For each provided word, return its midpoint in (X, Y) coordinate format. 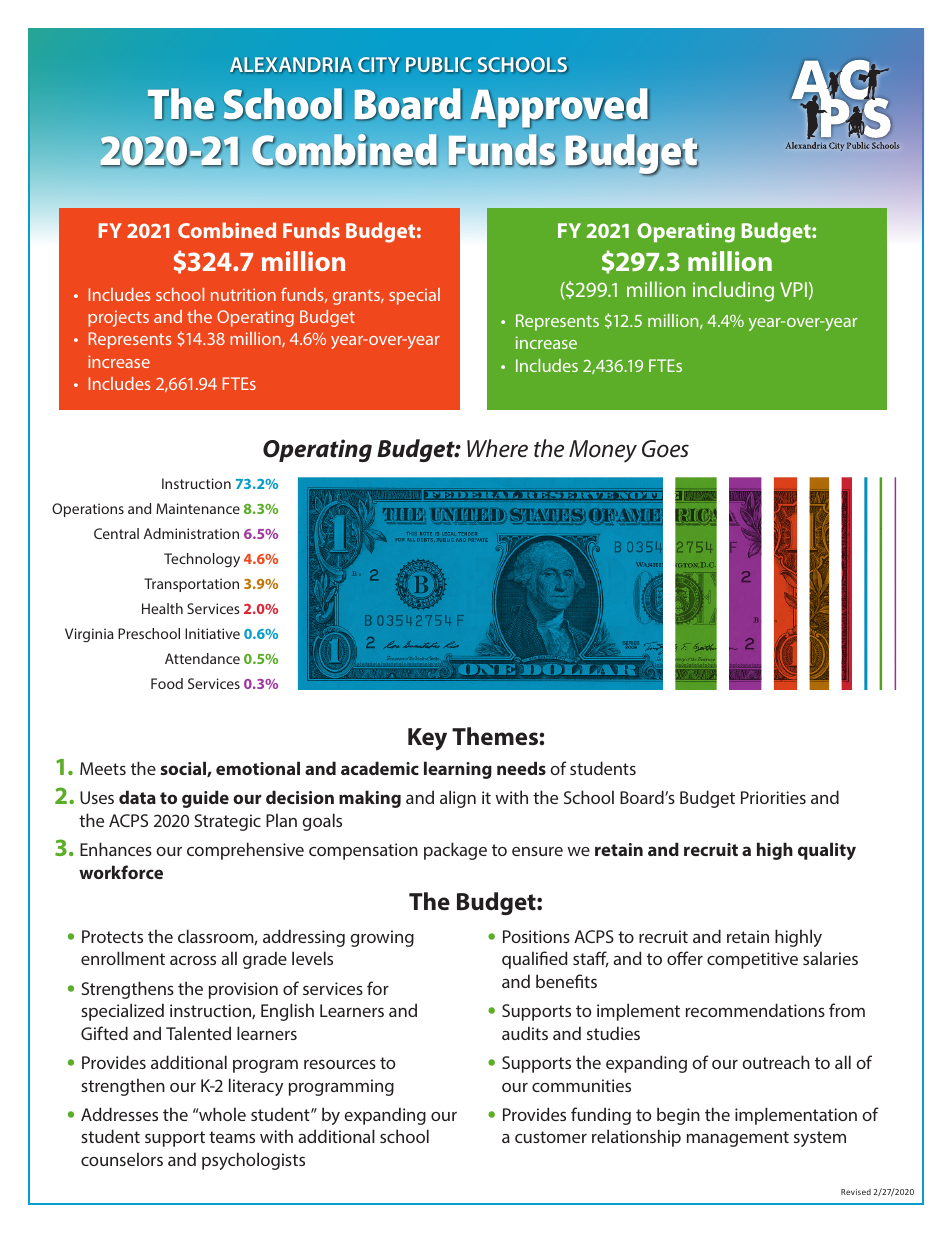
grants (358, 297)
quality (827, 851)
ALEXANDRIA (291, 65)
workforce (121, 872)
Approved (560, 107)
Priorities (773, 797)
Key (427, 739)
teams (232, 1137)
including (733, 291)
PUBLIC (438, 65)
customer (551, 1137)
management (738, 1139)
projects (118, 318)
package (455, 851)
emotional (258, 768)
